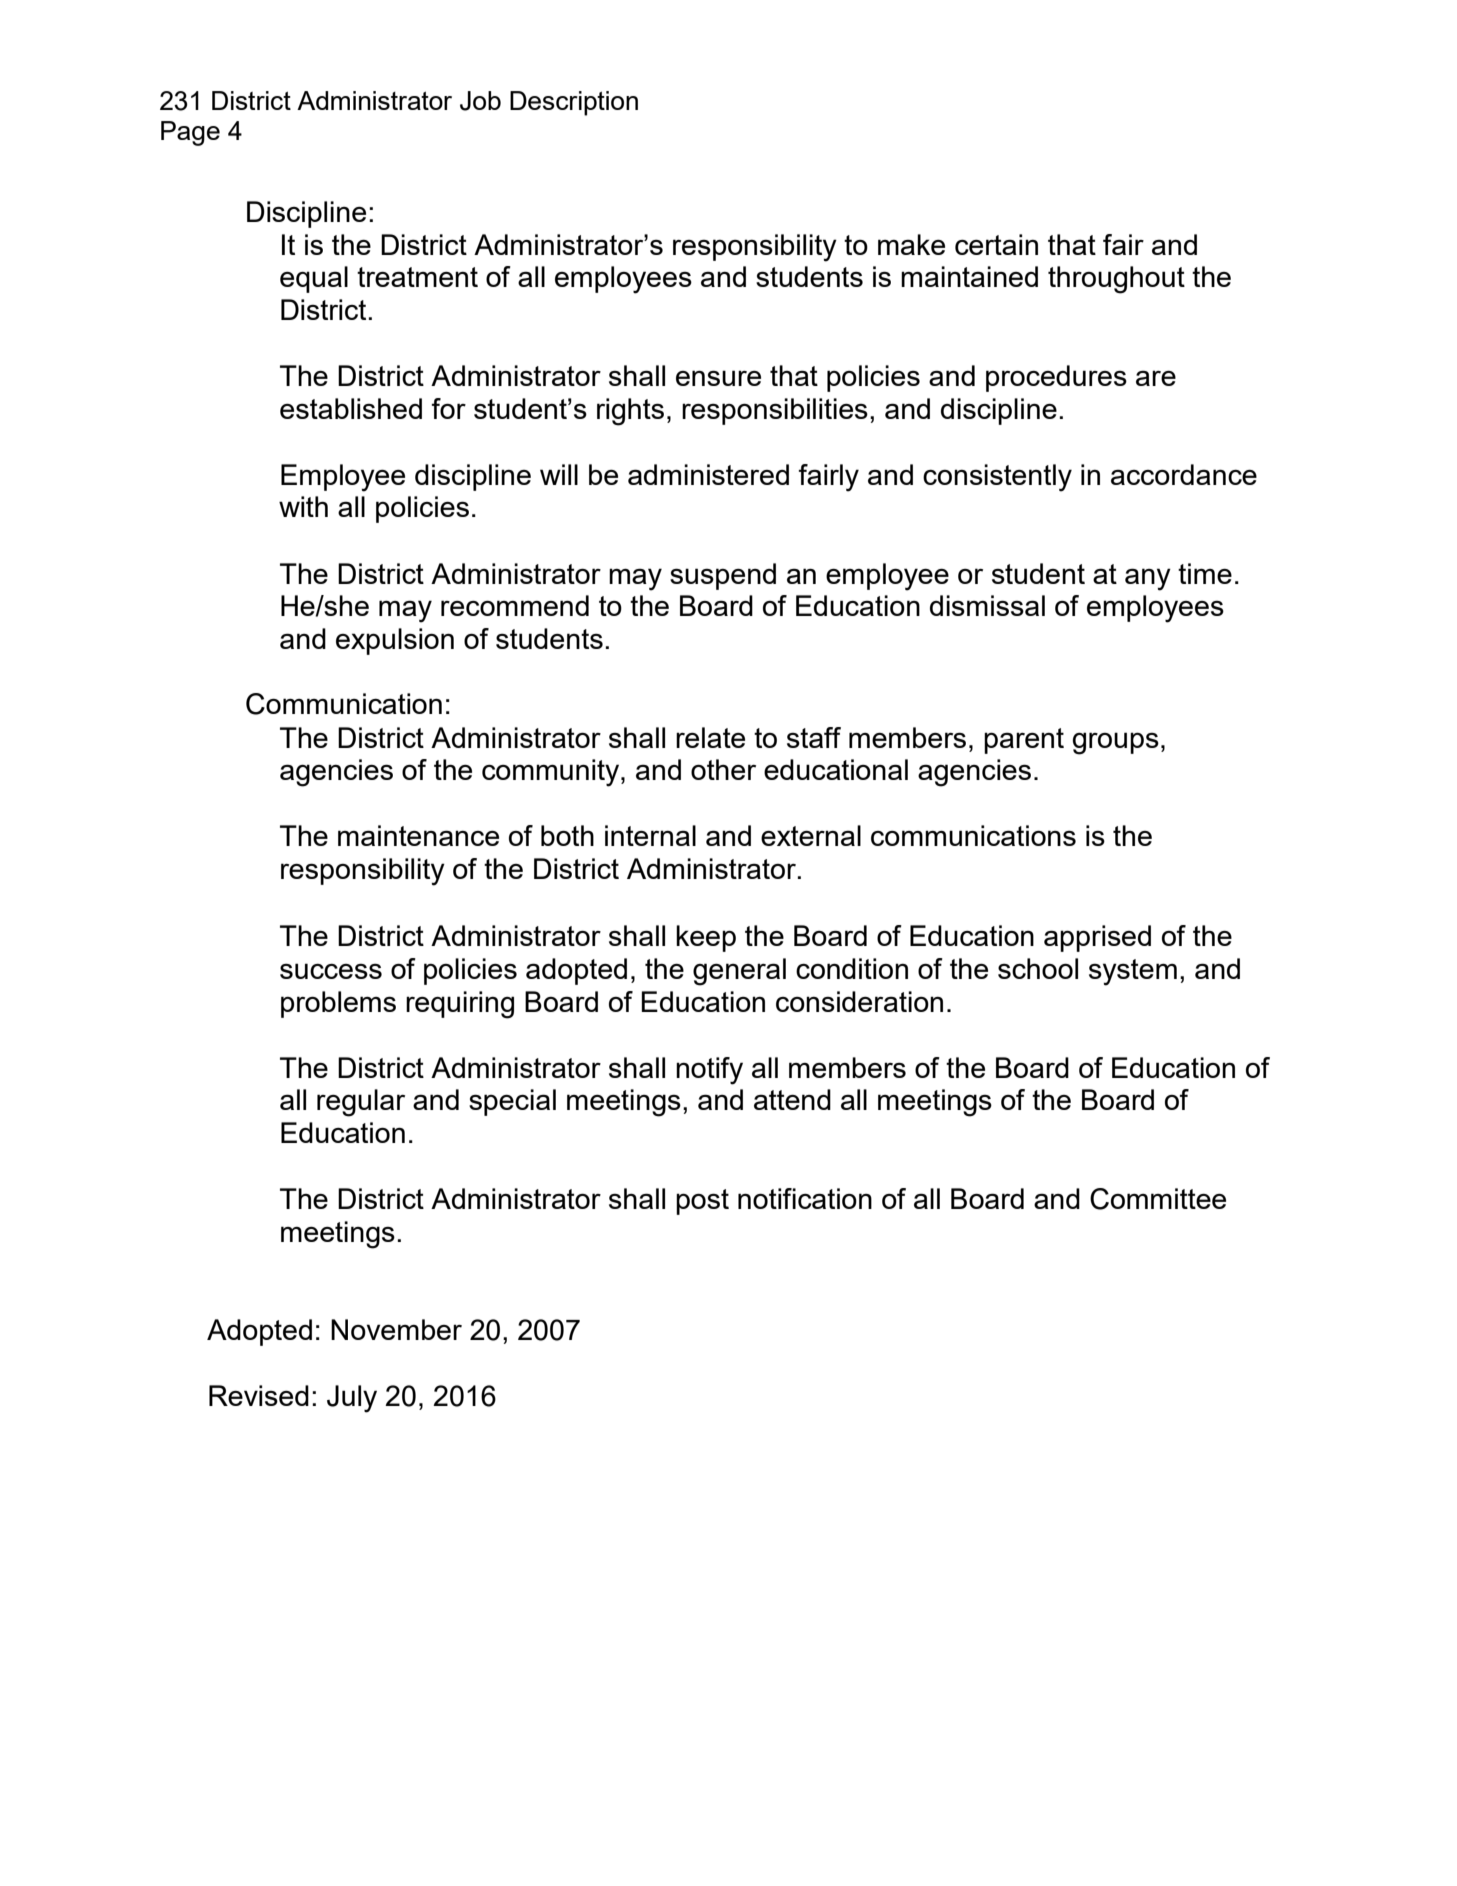 The height and width of the image is (1886, 1457). I want to click on with, so click(303, 506).
